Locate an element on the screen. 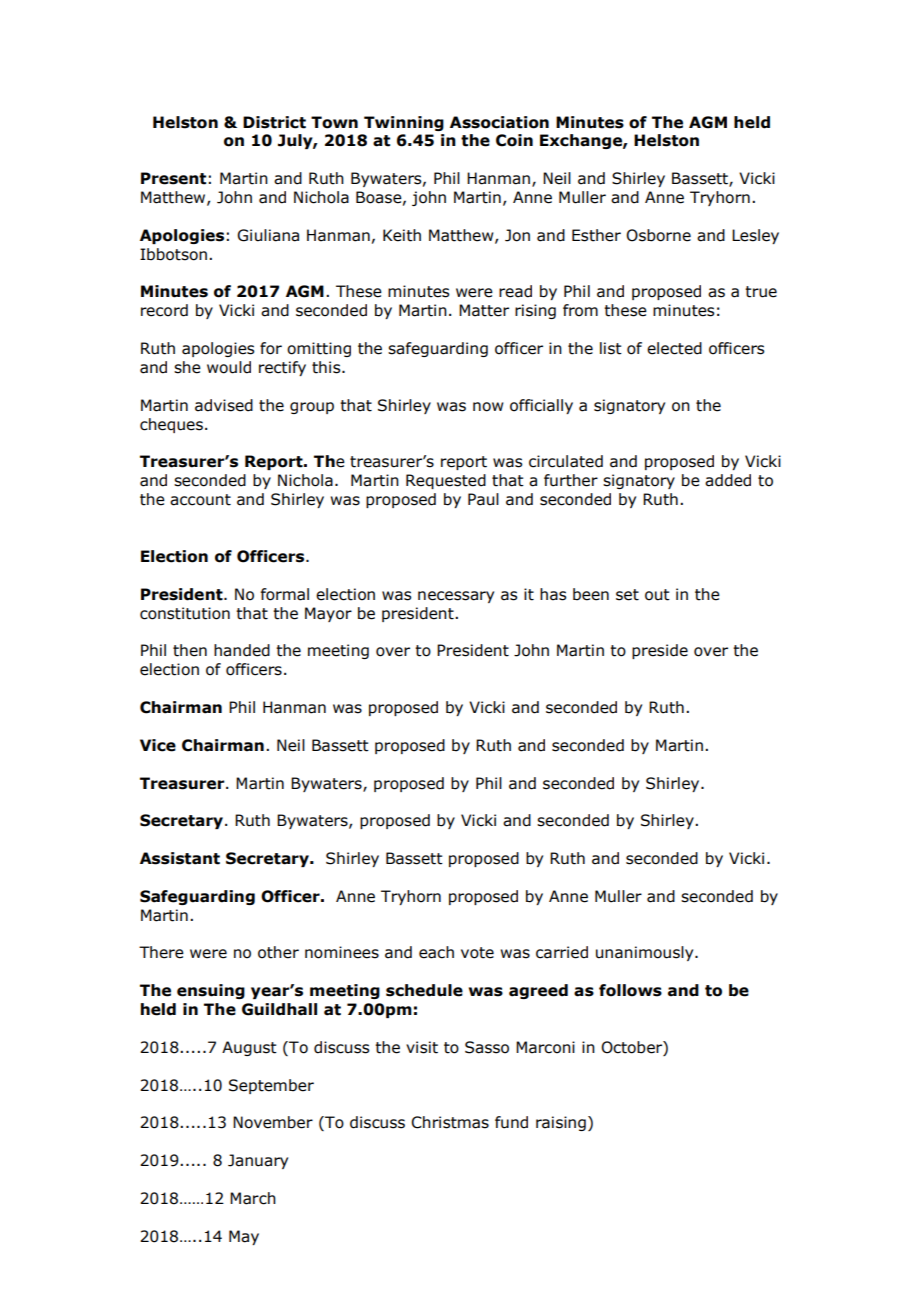 This screenshot has height=1308, width=924. Christmas is located at coordinates (450, 1122).
